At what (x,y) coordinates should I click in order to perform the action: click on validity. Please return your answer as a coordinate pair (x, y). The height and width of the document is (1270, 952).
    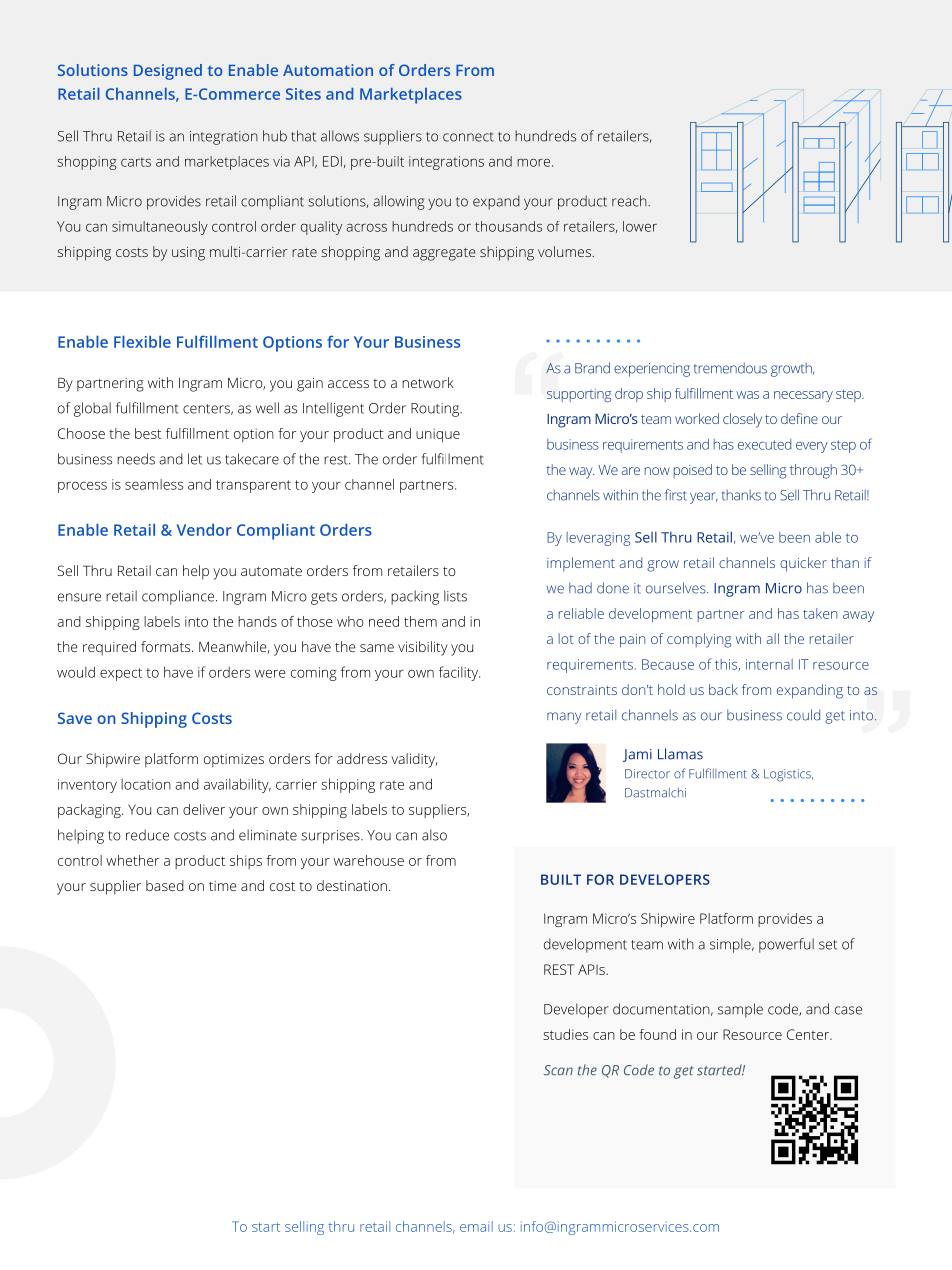
    Looking at the image, I should click on (414, 760).
